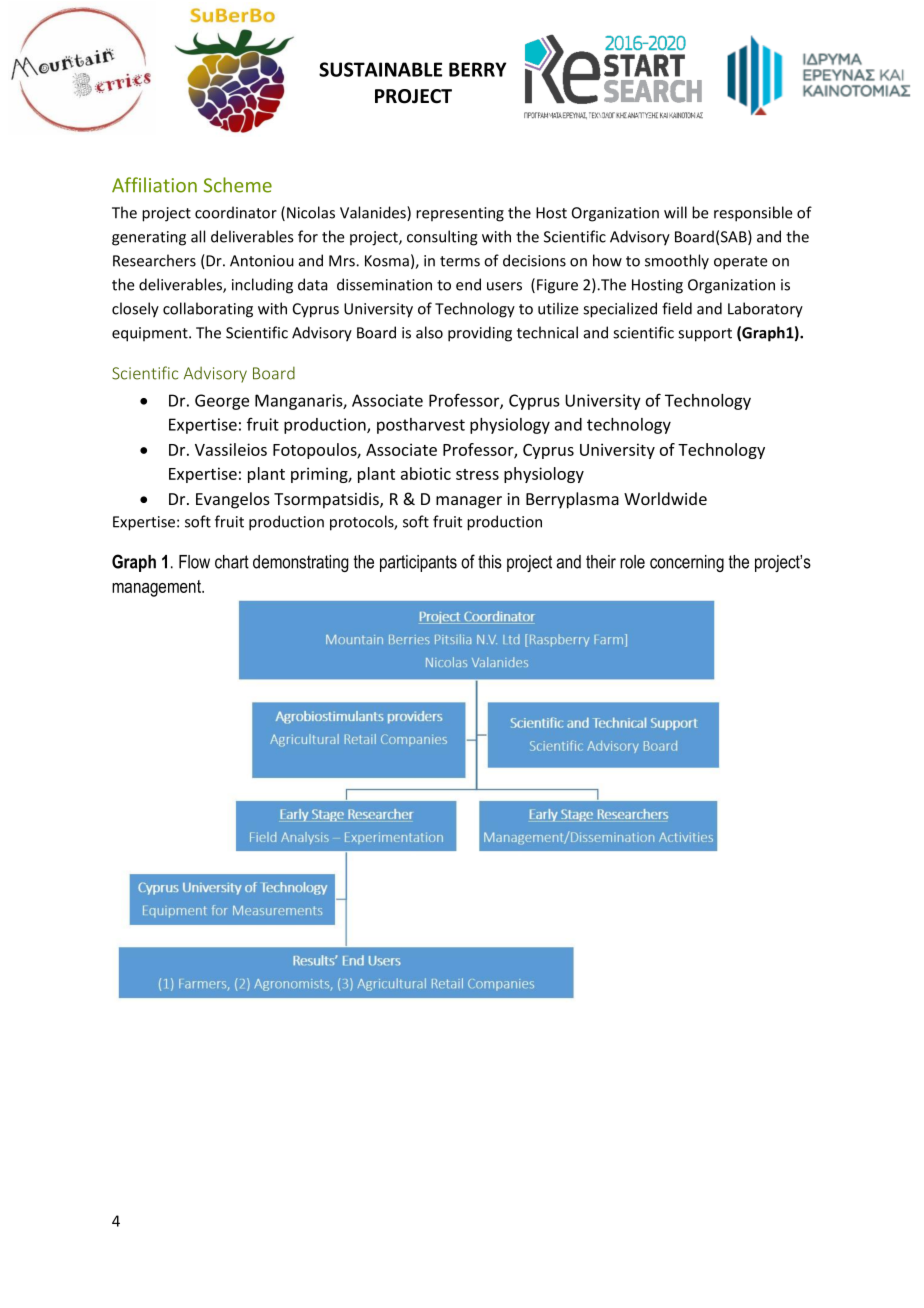 The width and height of the screenshot is (924, 1308). Describe the element at coordinates (705, 335) in the screenshot. I see `support` at that location.
